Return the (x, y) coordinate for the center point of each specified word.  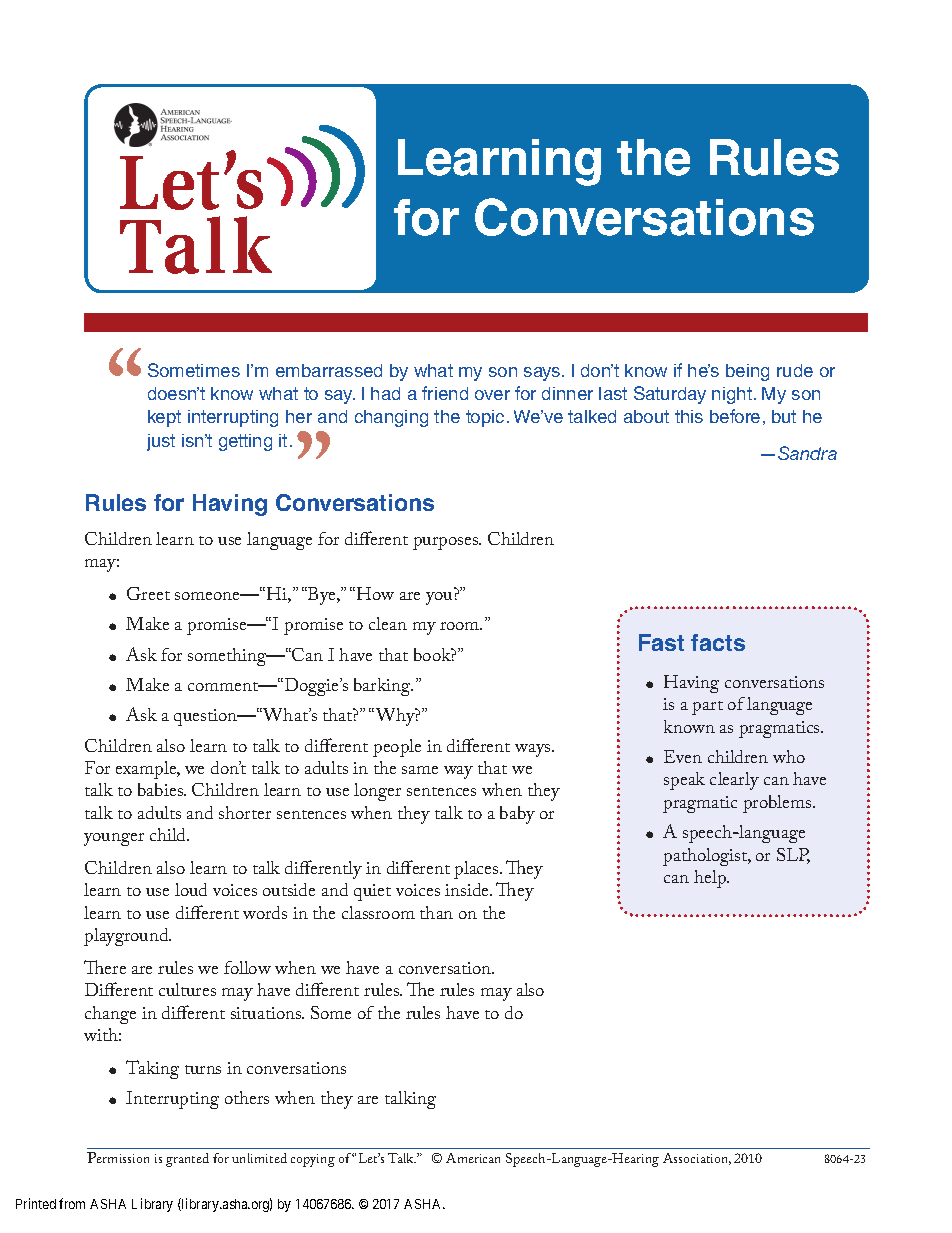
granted (187, 1160)
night (732, 395)
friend (445, 393)
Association (697, 1159)
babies (162, 789)
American (473, 1158)
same (420, 770)
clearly (734, 781)
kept (164, 418)
